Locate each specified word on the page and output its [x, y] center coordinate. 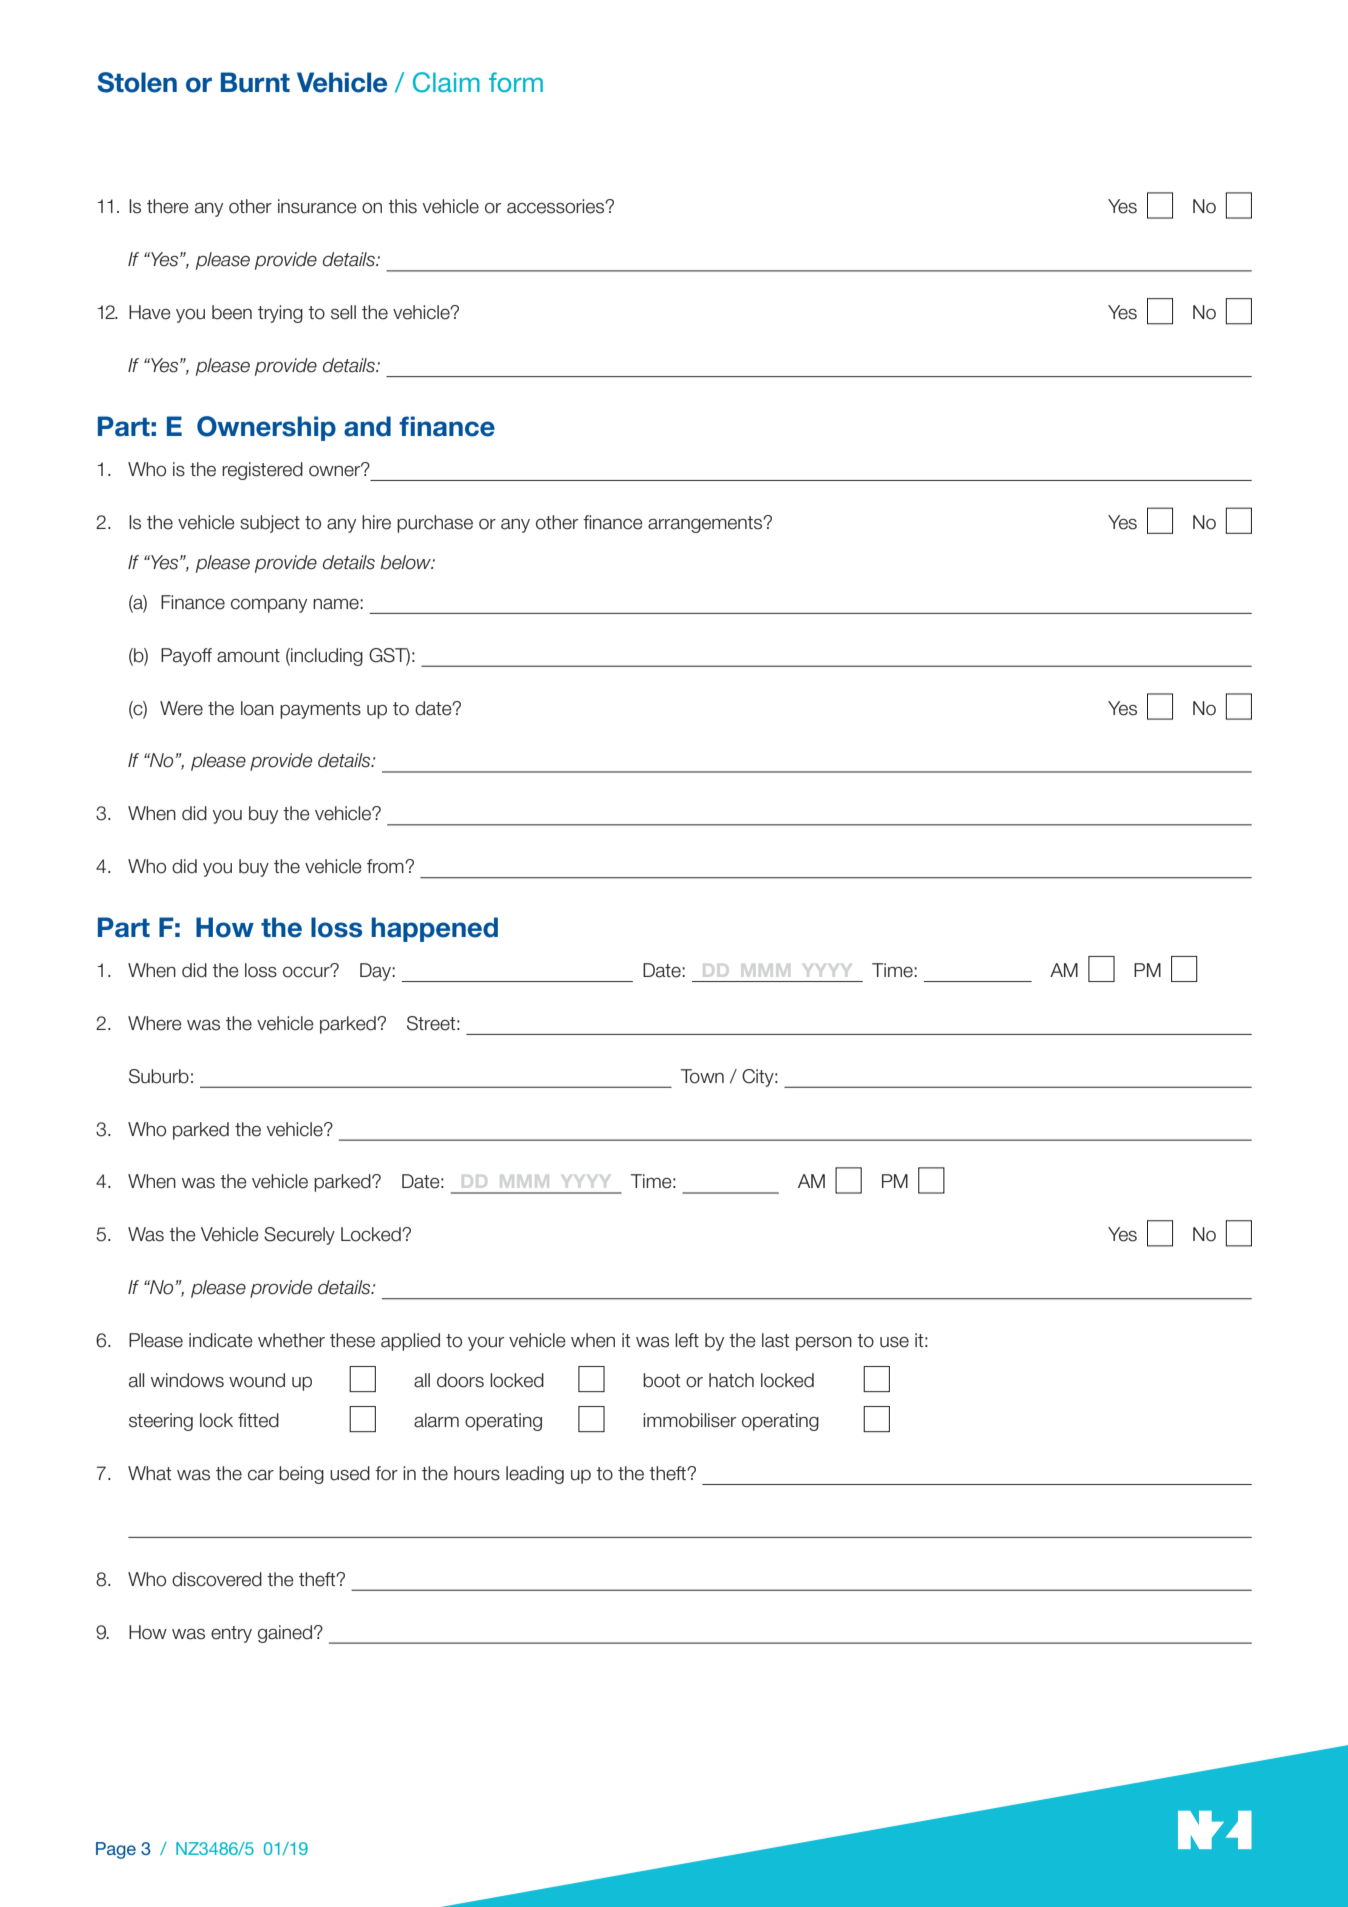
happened [434, 929]
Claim [446, 82]
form [516, 82]
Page [116, 1850]
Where [155, 1023]
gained [285, 1634]
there [168, 206]
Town [702, 1076]
